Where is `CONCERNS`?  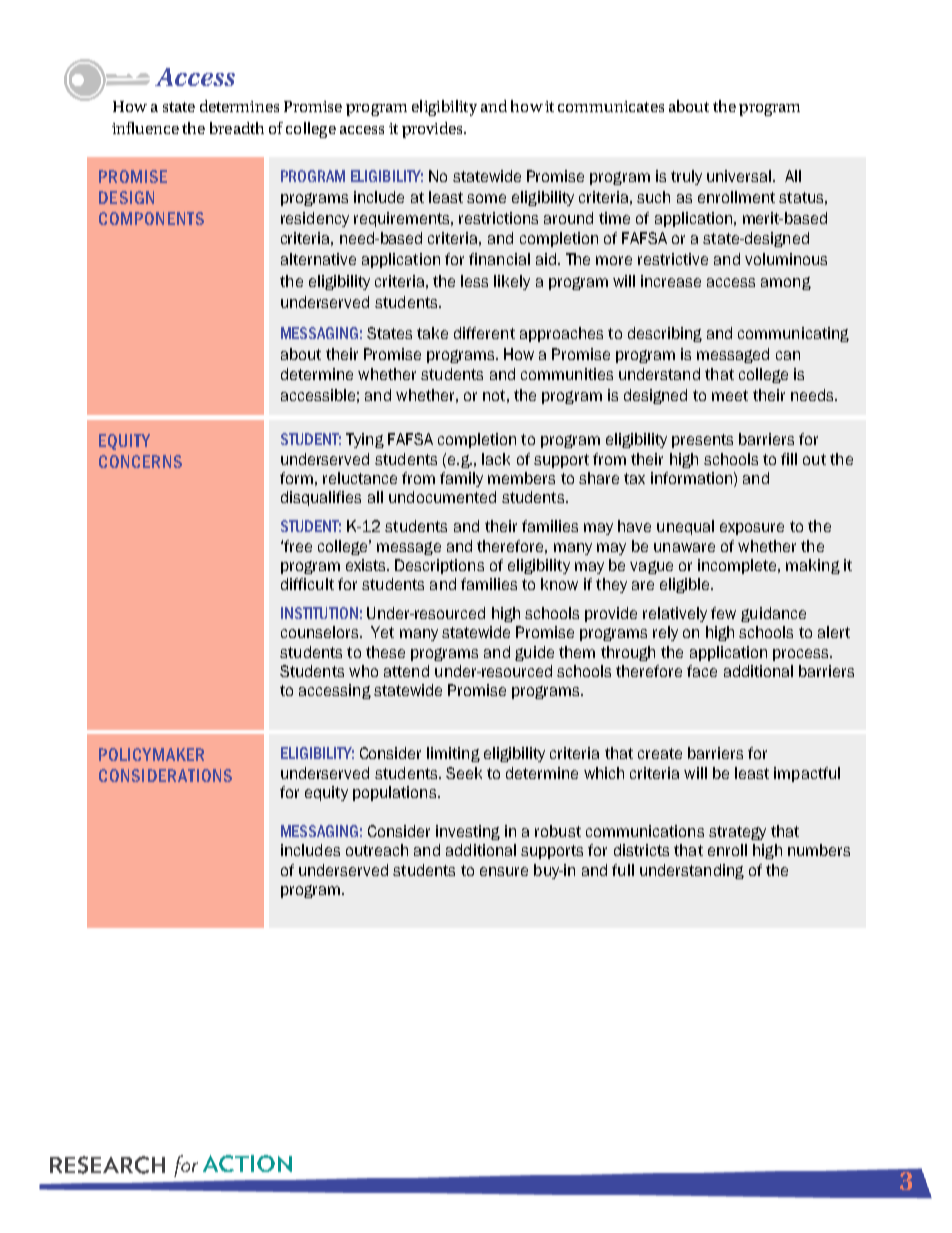 CONCERNS is located at coordinates (140, 461).
